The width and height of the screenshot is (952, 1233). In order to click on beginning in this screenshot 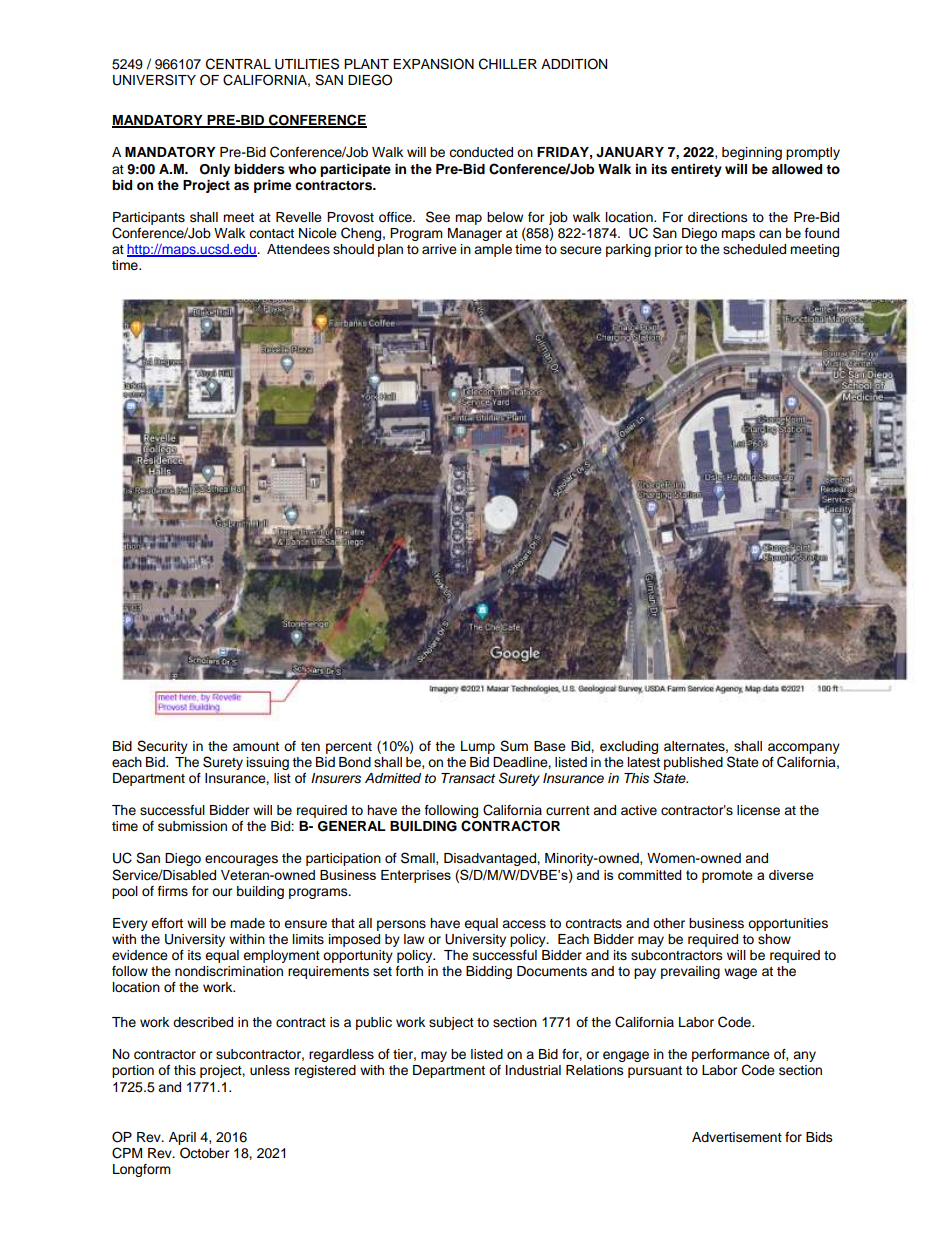, I will do `click(752, 153)`.
